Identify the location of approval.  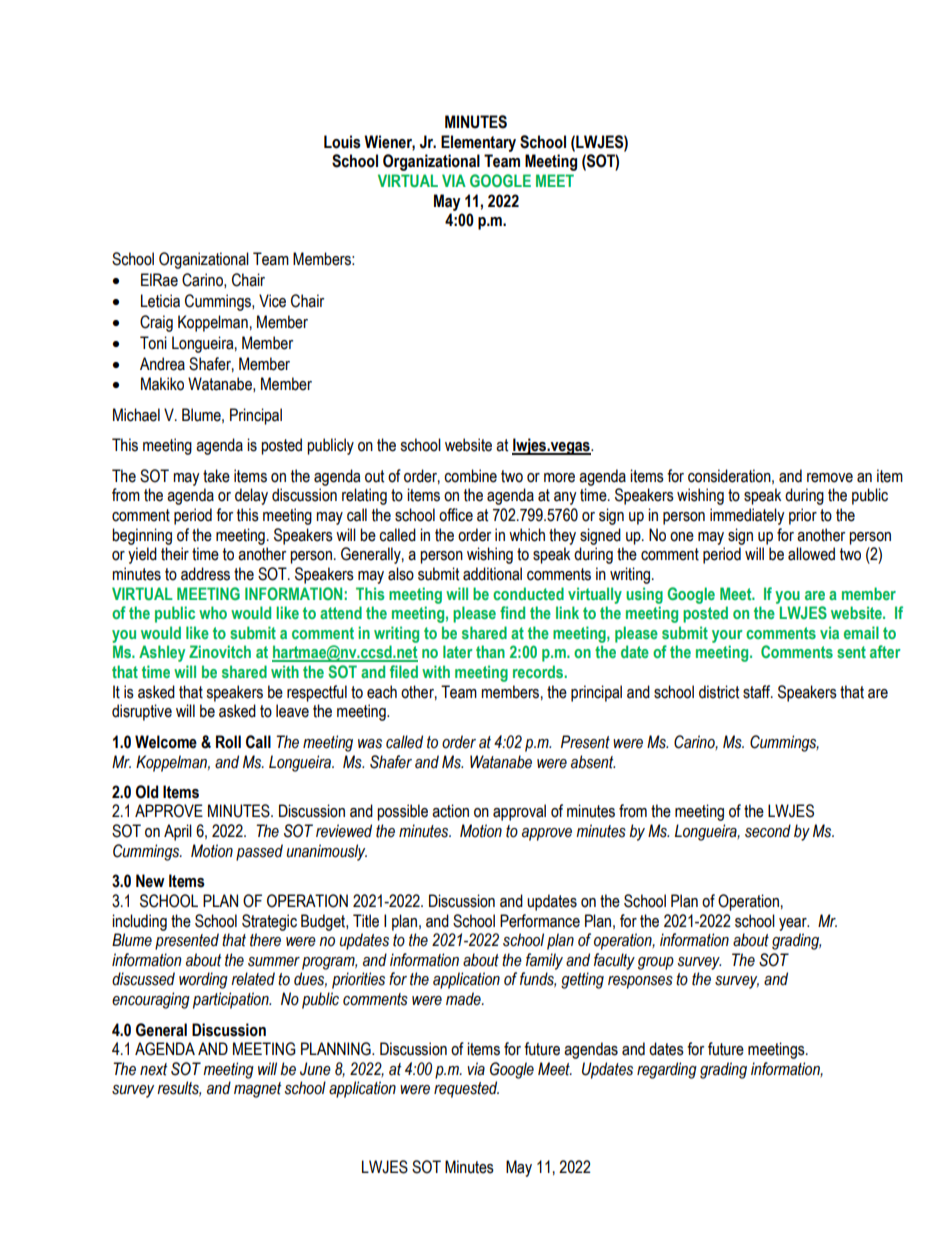
(519, 812).
